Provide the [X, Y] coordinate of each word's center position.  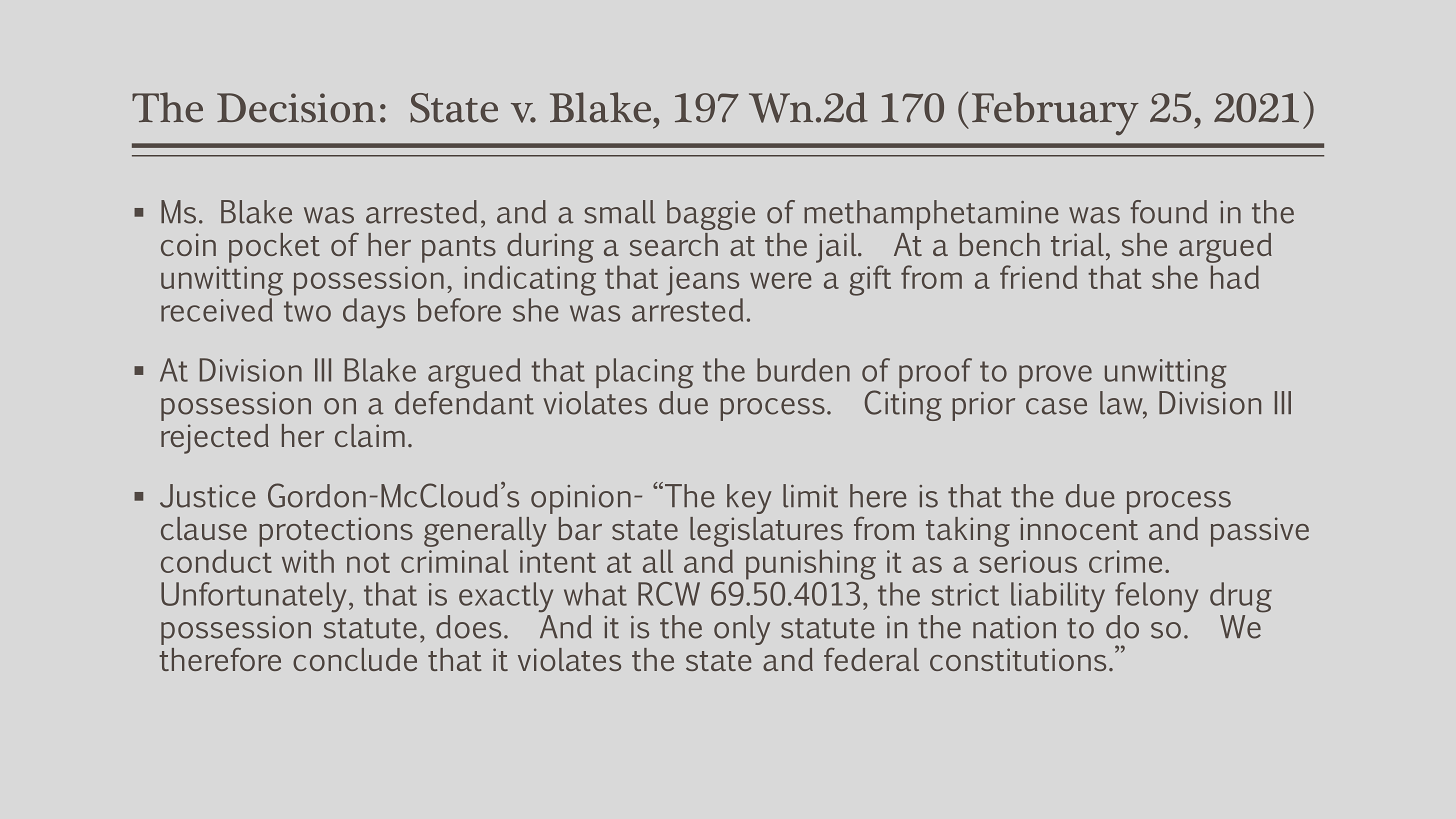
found [1168, 212]
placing [645, 373]
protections [336, 532]
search [674, 244]
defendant [464, 401]
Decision [296, 108]
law [1122, 404]
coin [188, 244]
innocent [1079, 528]
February [1055, 114]
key [749, 499]
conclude [355, 659]
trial [1077, 244]
